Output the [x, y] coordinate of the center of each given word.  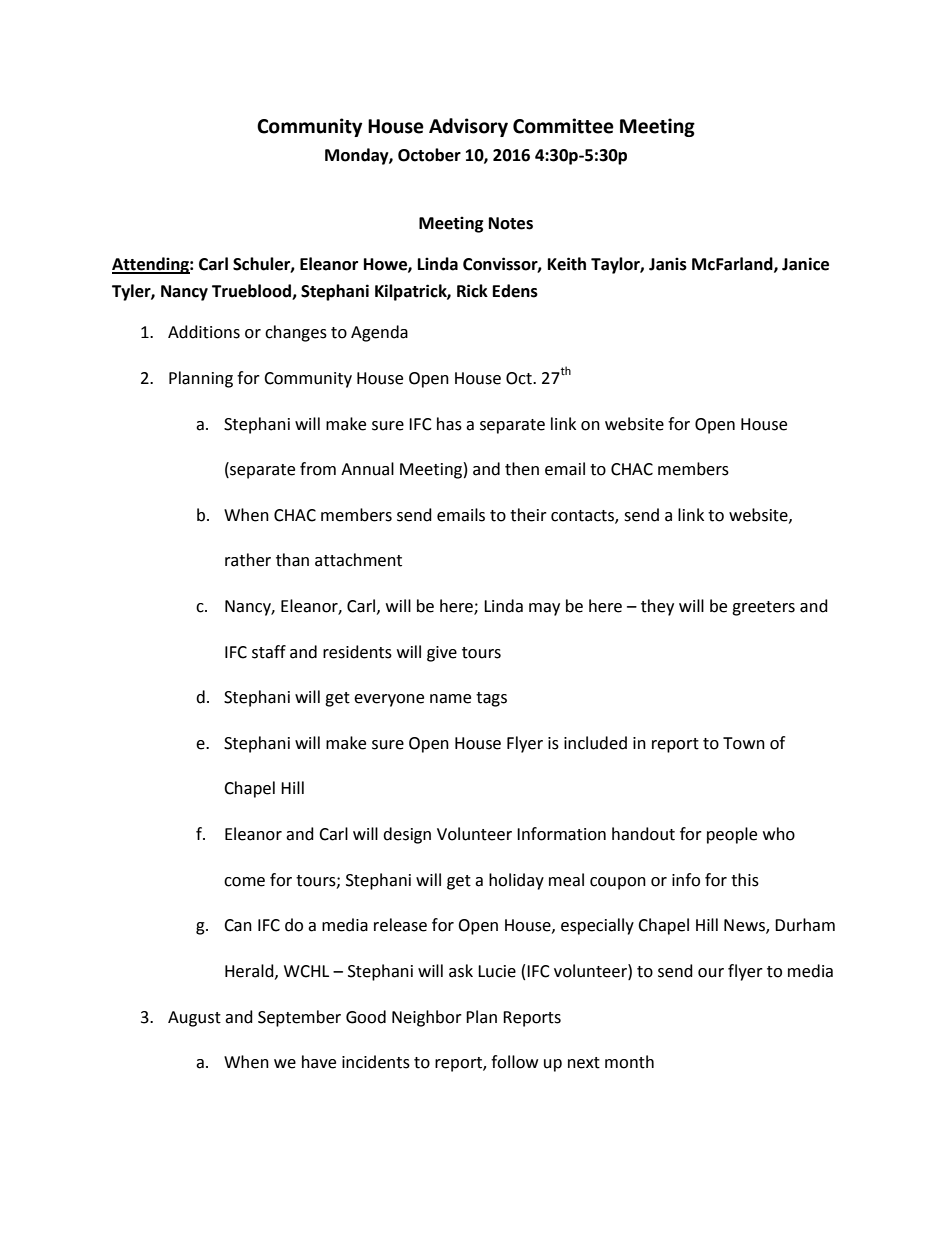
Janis [668, 264]
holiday [516, 881]
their [528, 515]
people [732, 835]
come [244, 882]
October [429, 155]
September [299, 1018]
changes [296, 333]
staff [269, 652]
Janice [805, 264]
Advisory [468, 127]
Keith [567, 264]
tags [491, 699]
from [318, 469]
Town [744, 743]
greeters [763, 608]
